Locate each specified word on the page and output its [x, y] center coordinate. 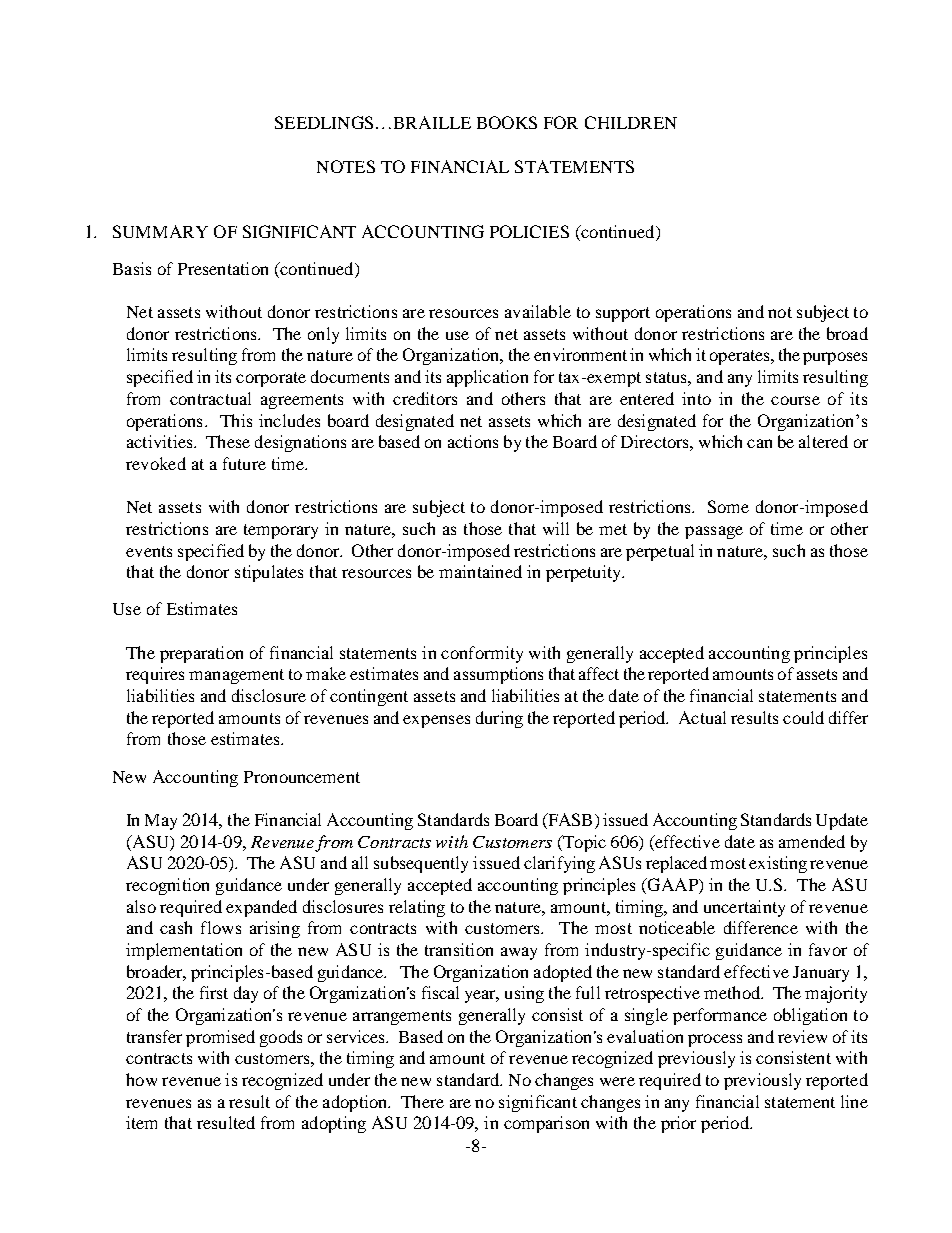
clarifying [559, 864]
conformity [482, 654]
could [803, 717]
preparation [201, 654]
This [236, 420]
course [795, 400]
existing [778, 864]
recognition [167, 886]
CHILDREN [631, 122]
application [487, 378]
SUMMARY [160, 231]
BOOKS [507, 122]
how [141, 1079]
